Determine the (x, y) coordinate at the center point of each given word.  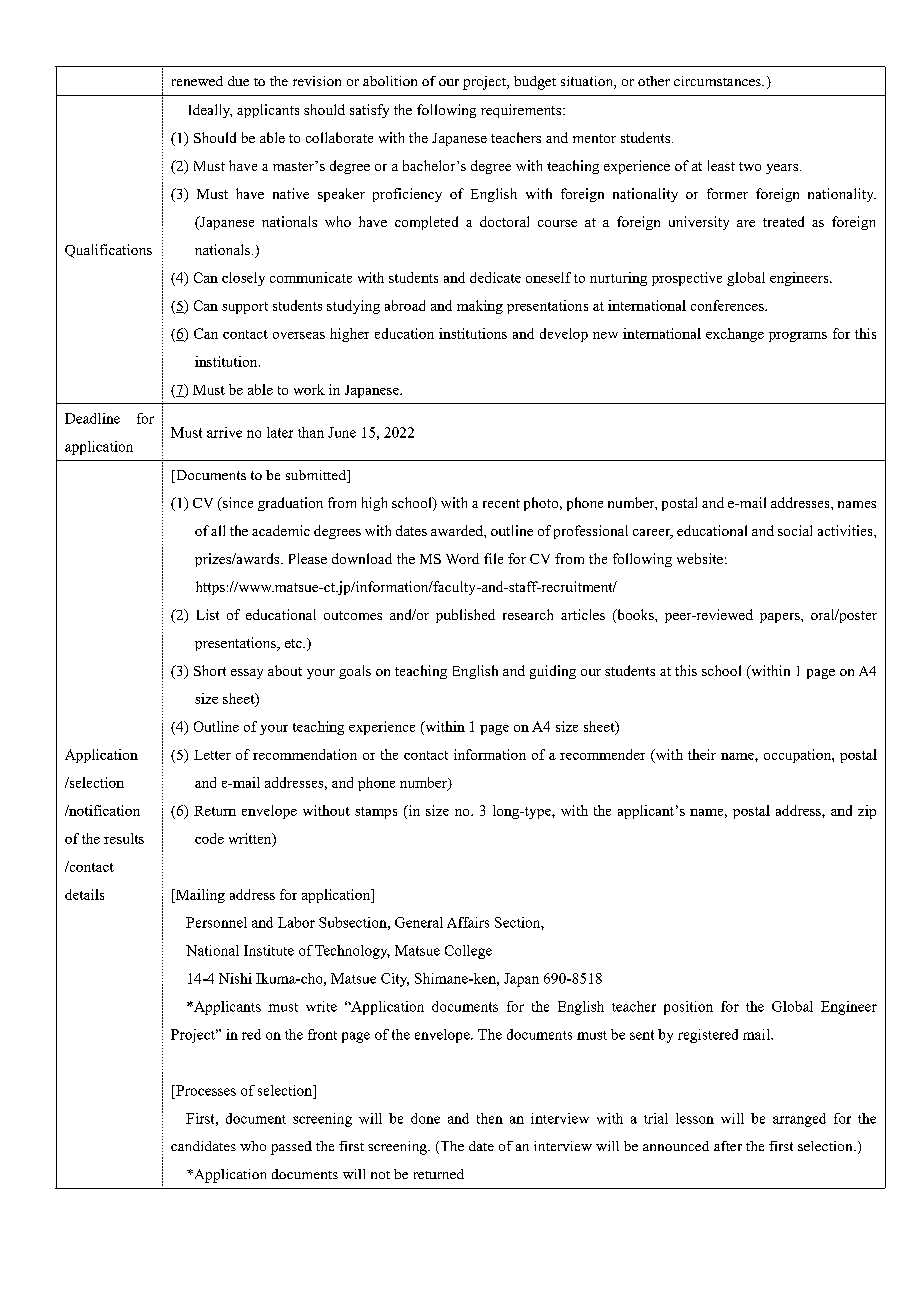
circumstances (718, 81)
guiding (553, 672)
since (236, 504)
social (795, 530)
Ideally (210, 111)
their (702, 754)
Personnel (216, 922)
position (688, 1008)
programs (798, 337)
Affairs (468, 922)
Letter (212, 755)
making (480, 307)
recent (501, 503)
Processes (205, 1090)
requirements (522, 111)
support (245, 308)
